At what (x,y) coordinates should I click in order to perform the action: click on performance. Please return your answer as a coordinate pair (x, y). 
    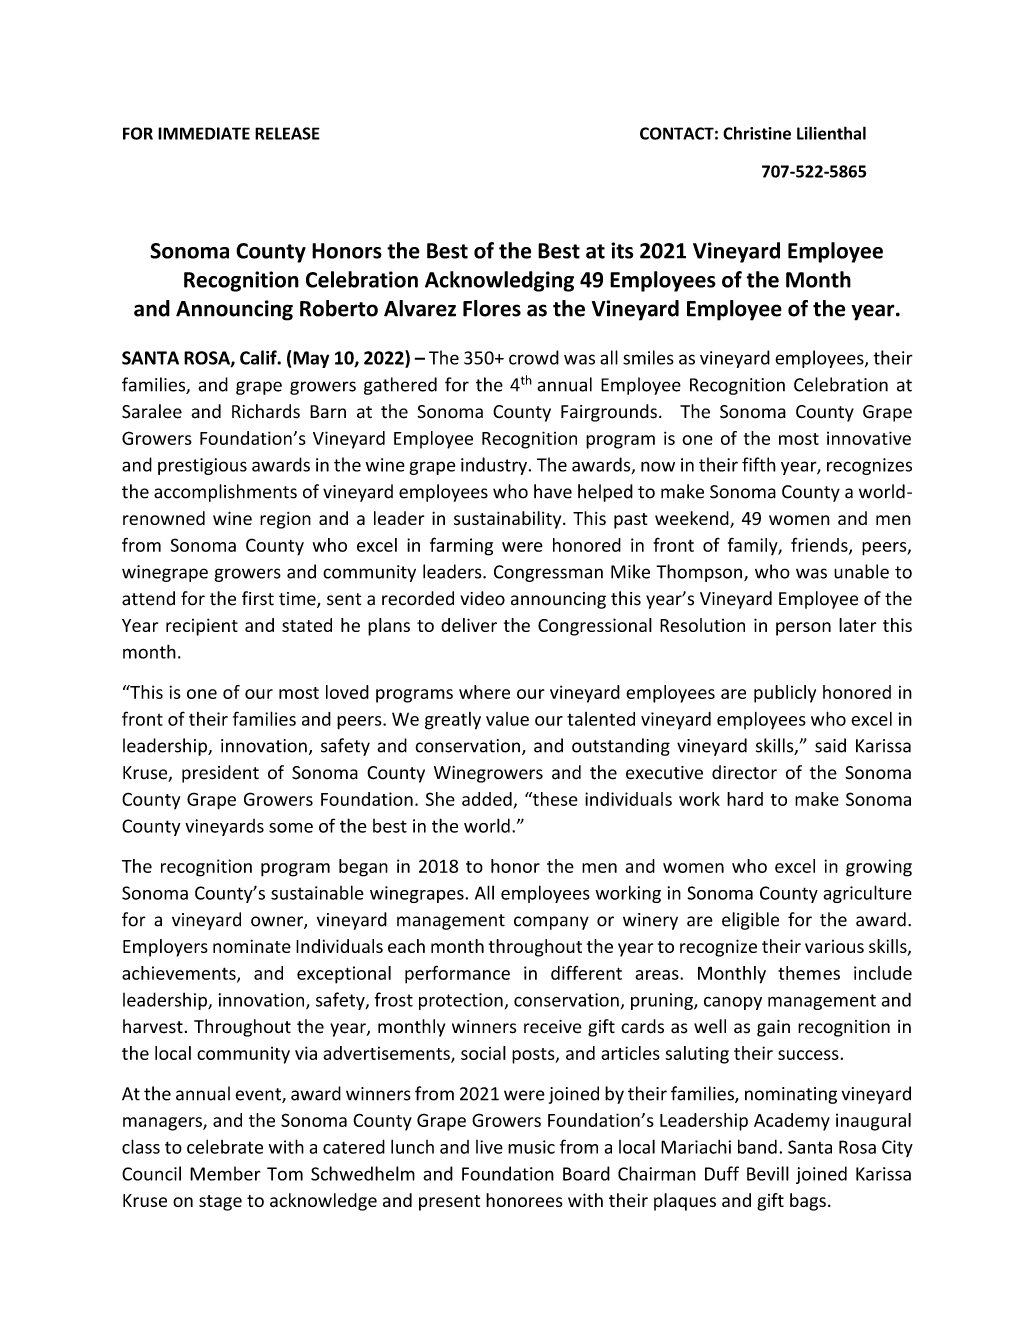
    Looking at the image, I should click on (457, 974).
